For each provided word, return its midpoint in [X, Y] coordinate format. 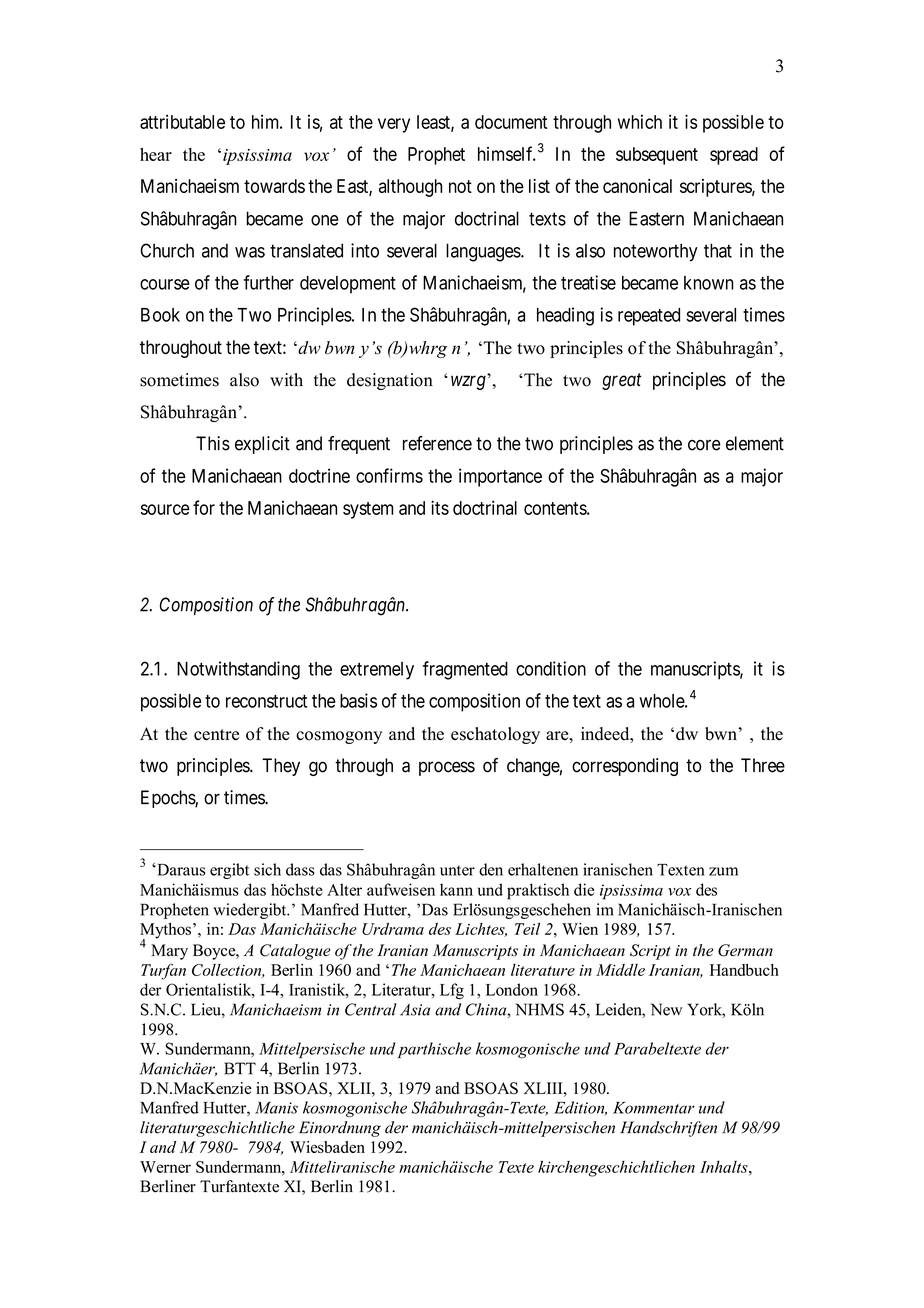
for [204, 507]
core [704, 445]
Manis [276, 1108]
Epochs [168, 799]
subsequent [657, 156]
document [511, 122]
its [440, 507]
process [447, 768]
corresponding [625, 767]
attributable [182, 121]
